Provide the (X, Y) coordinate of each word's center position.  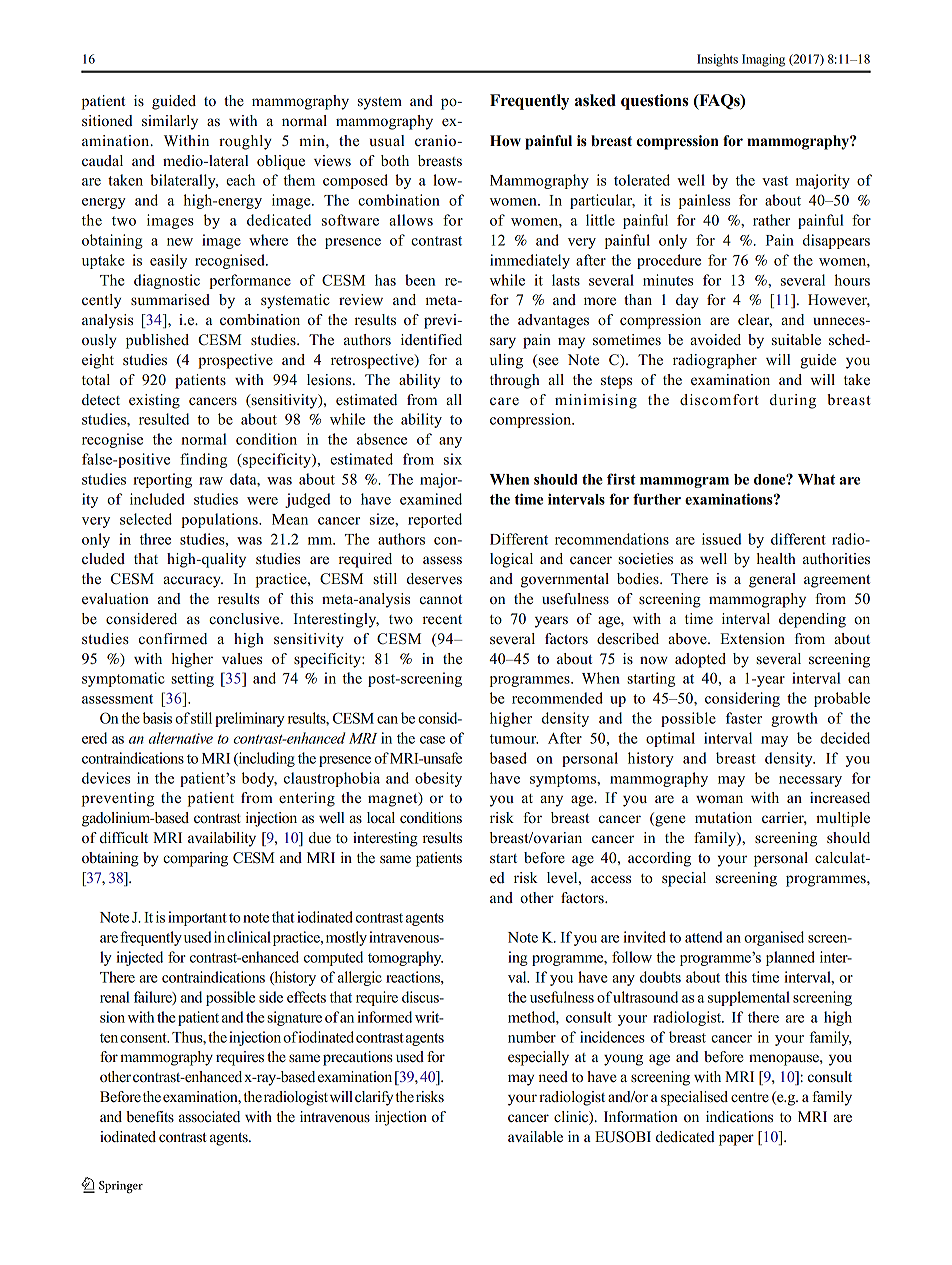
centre (750, 1098)
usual (387, 140)
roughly (245, 142)
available (535, 1136)
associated (209, 1117)
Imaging (763, 60)
